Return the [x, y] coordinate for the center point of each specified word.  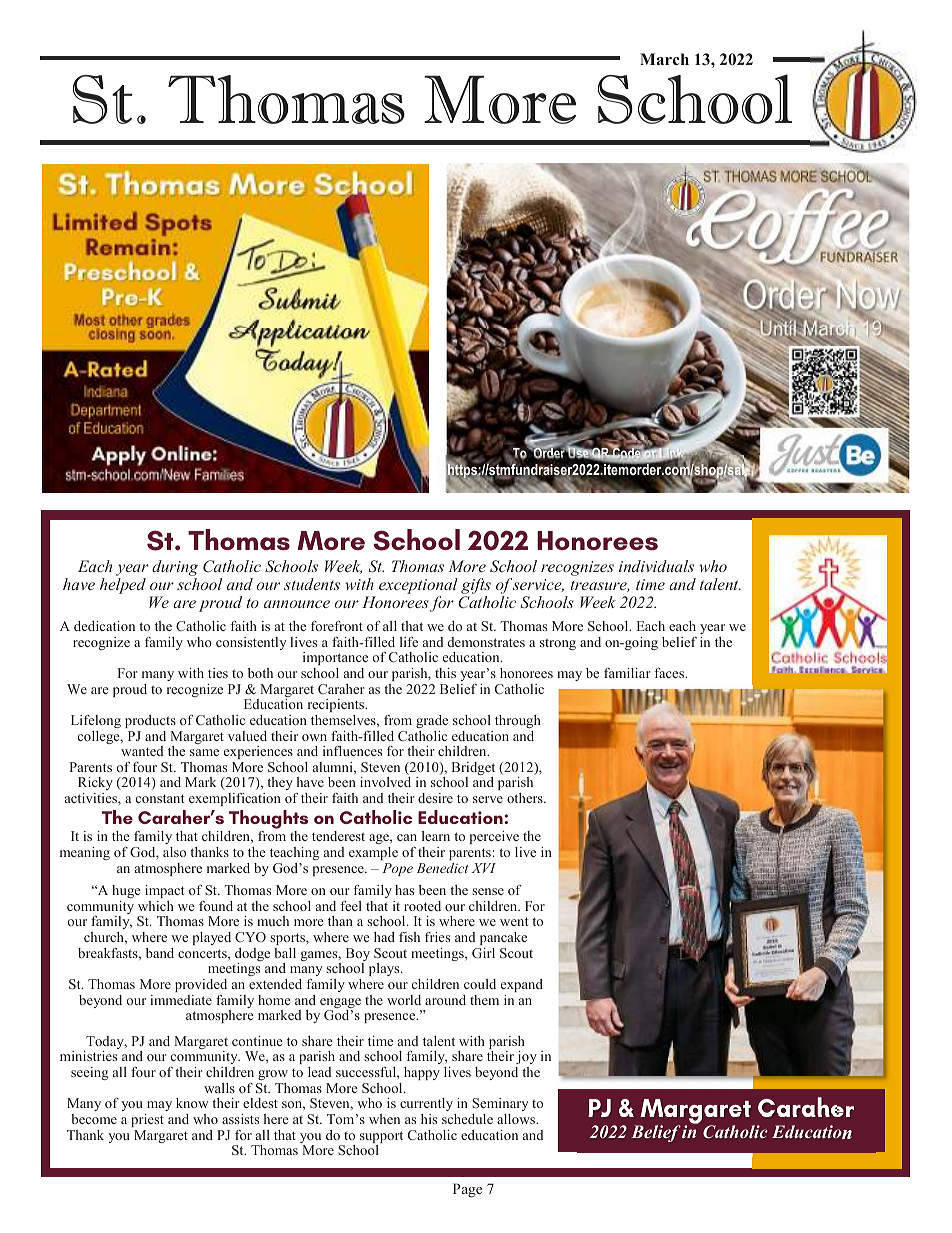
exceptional [418, 586]
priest [147, 1120]
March [664, 59]
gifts [476, 587]
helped [123, 586]
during [175, 568]
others [526, 798]
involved [385, 782]
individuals [656, 566]
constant [160, 798]
